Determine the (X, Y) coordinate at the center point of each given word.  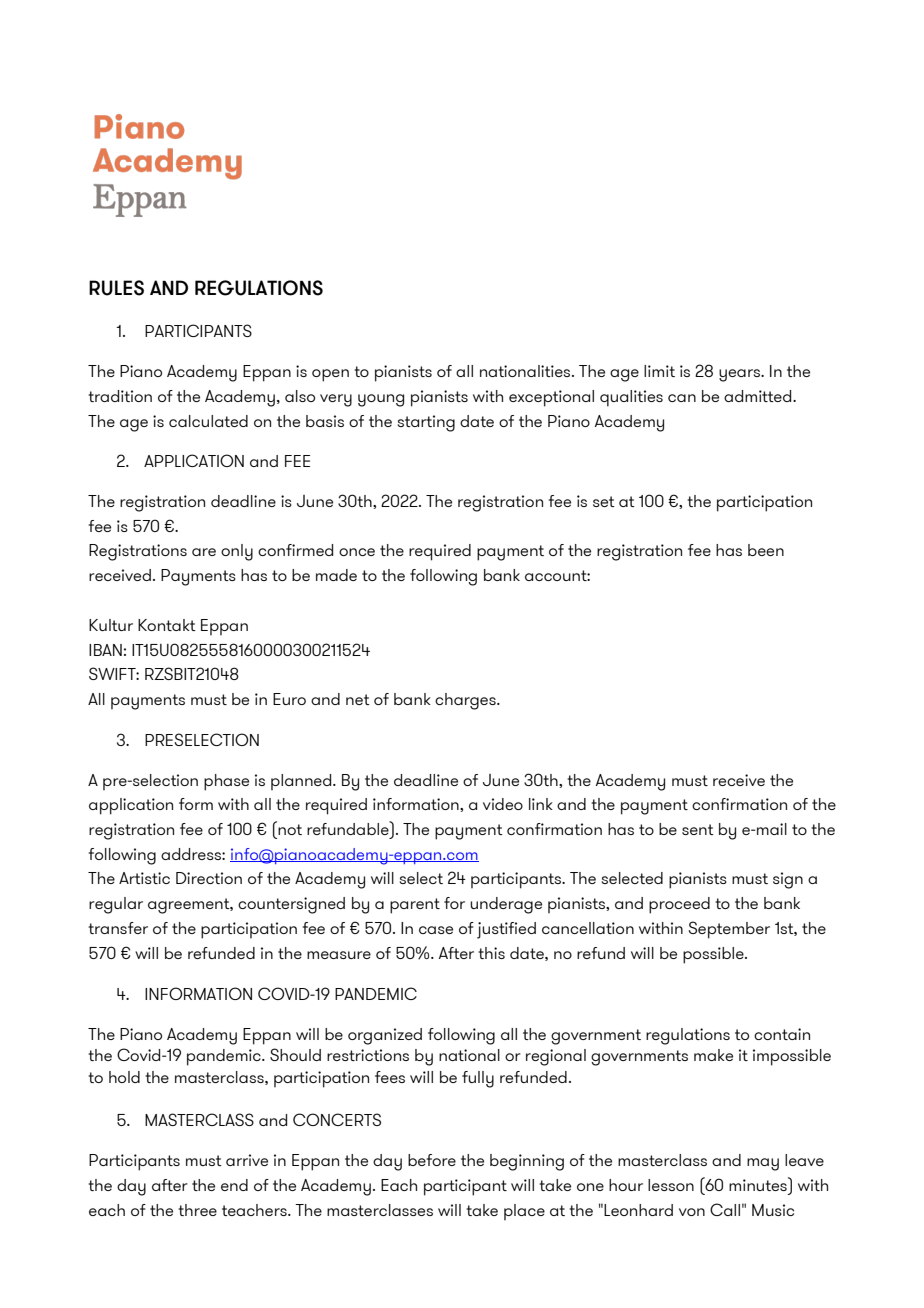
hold (124, 1077)
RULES (116, 288)
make (713, 1055)
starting (426, 423)
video (503, 804)
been (766, 550)
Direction (209, 878)
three (197, 1210)
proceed (679, 905)
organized (385, 1036)
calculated (208, 421)
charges (466, 701)
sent (698, 829)
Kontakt (167, 625)
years (740, 375)
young (381, 400)
